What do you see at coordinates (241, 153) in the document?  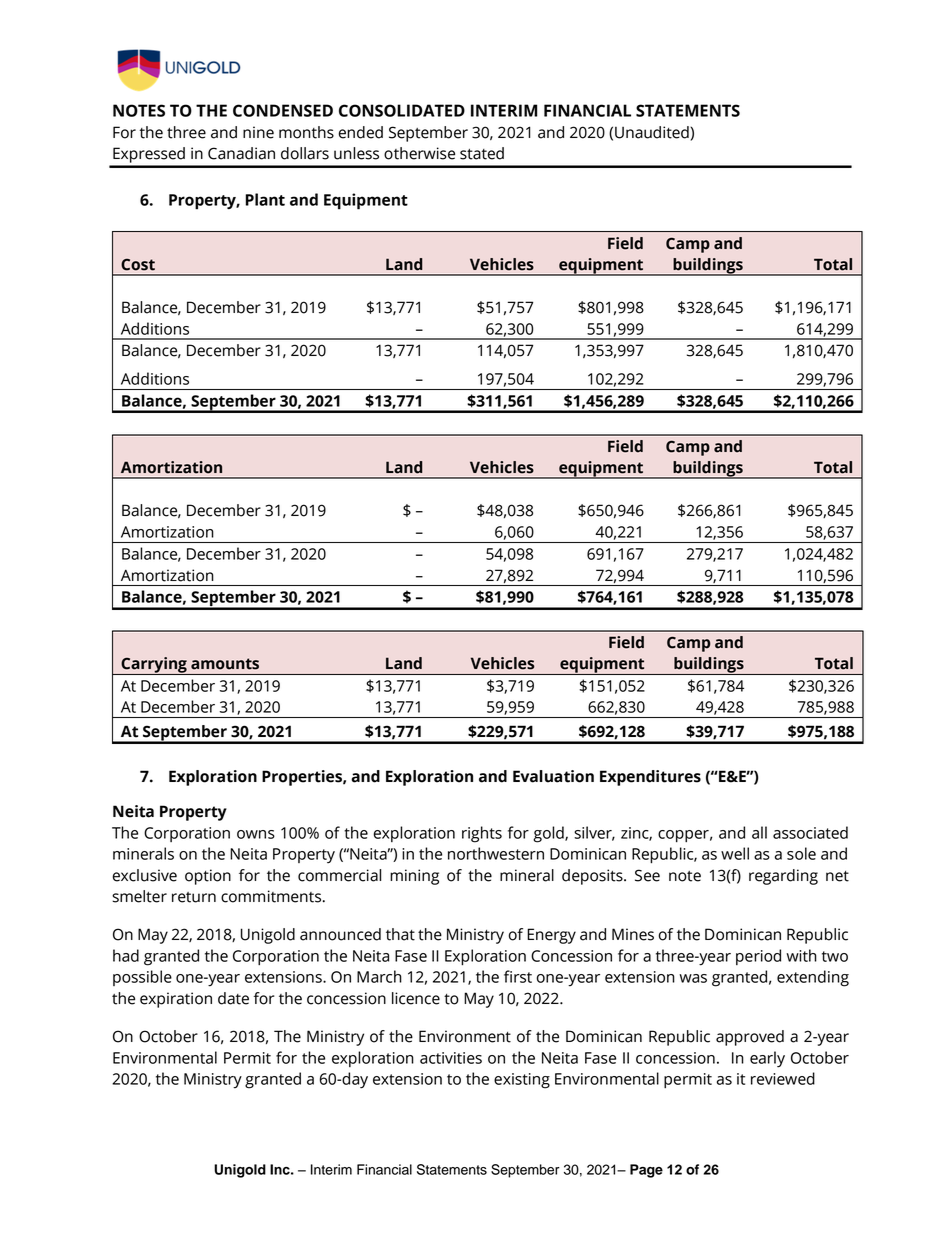 I see `Canadian` at bounding box center [241, 153].
